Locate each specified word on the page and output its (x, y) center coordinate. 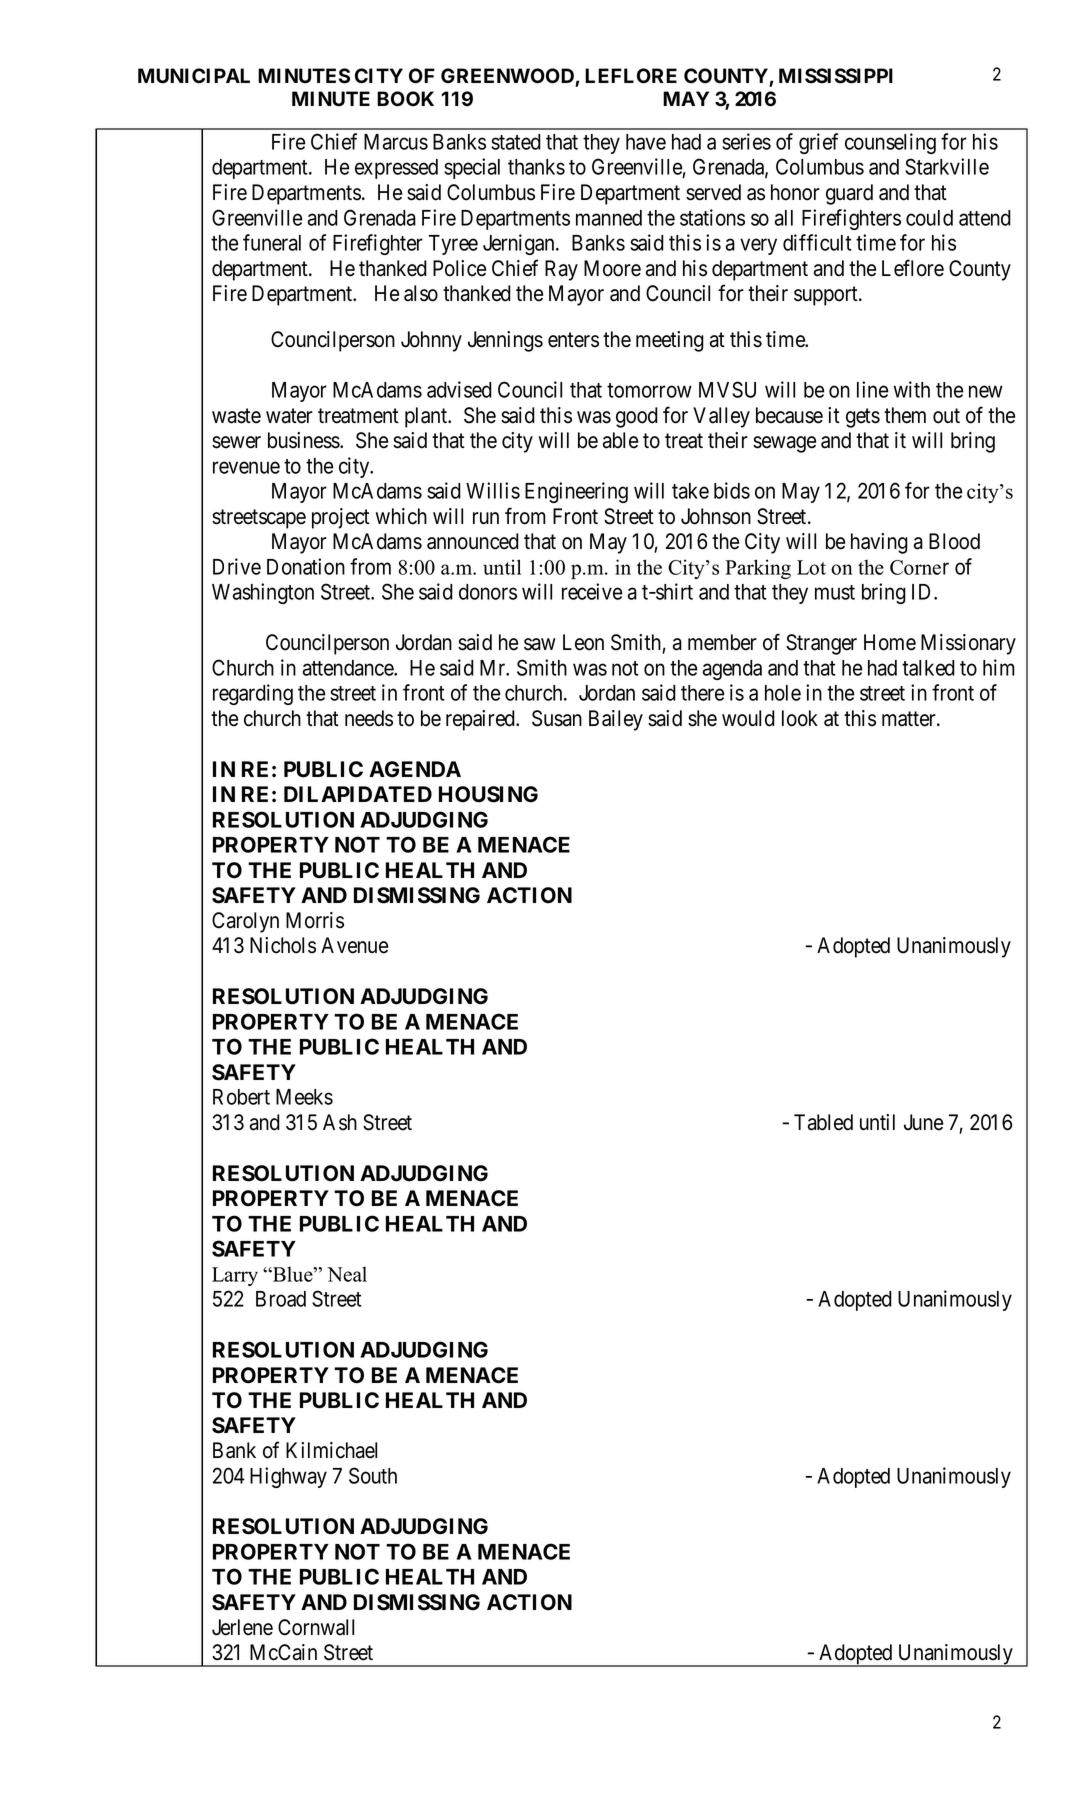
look (800, 718)
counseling (890, 143)
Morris (315, 920)
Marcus (396, 142)
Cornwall (316, 1627)
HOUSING (488, 794)
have (646, 142)
